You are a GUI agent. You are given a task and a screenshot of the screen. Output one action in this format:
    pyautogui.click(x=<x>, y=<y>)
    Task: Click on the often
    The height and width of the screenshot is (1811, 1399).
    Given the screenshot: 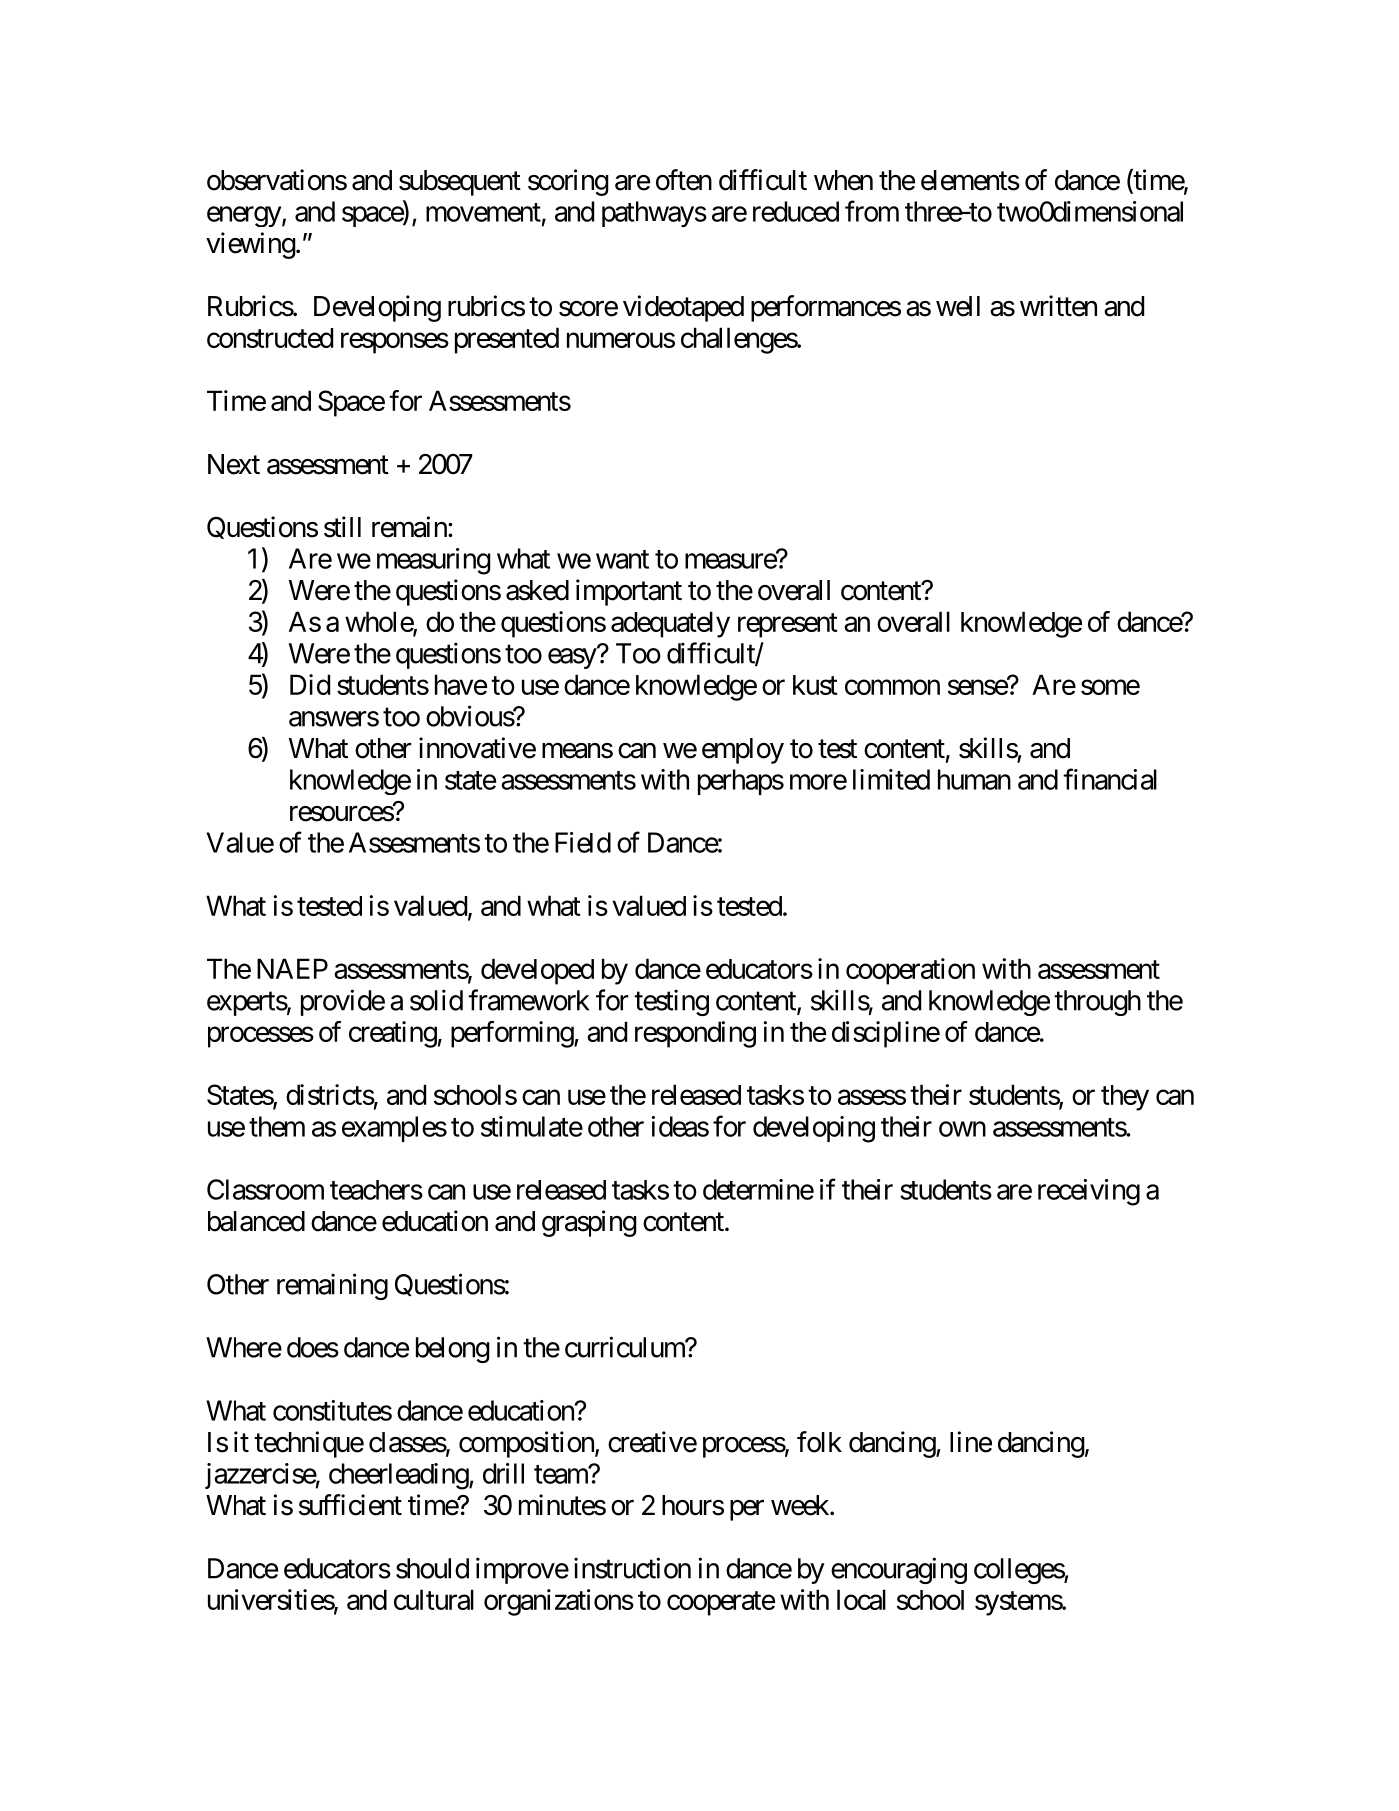 What is the action you would take?
    pyautogui.click(x=684, y=180)
